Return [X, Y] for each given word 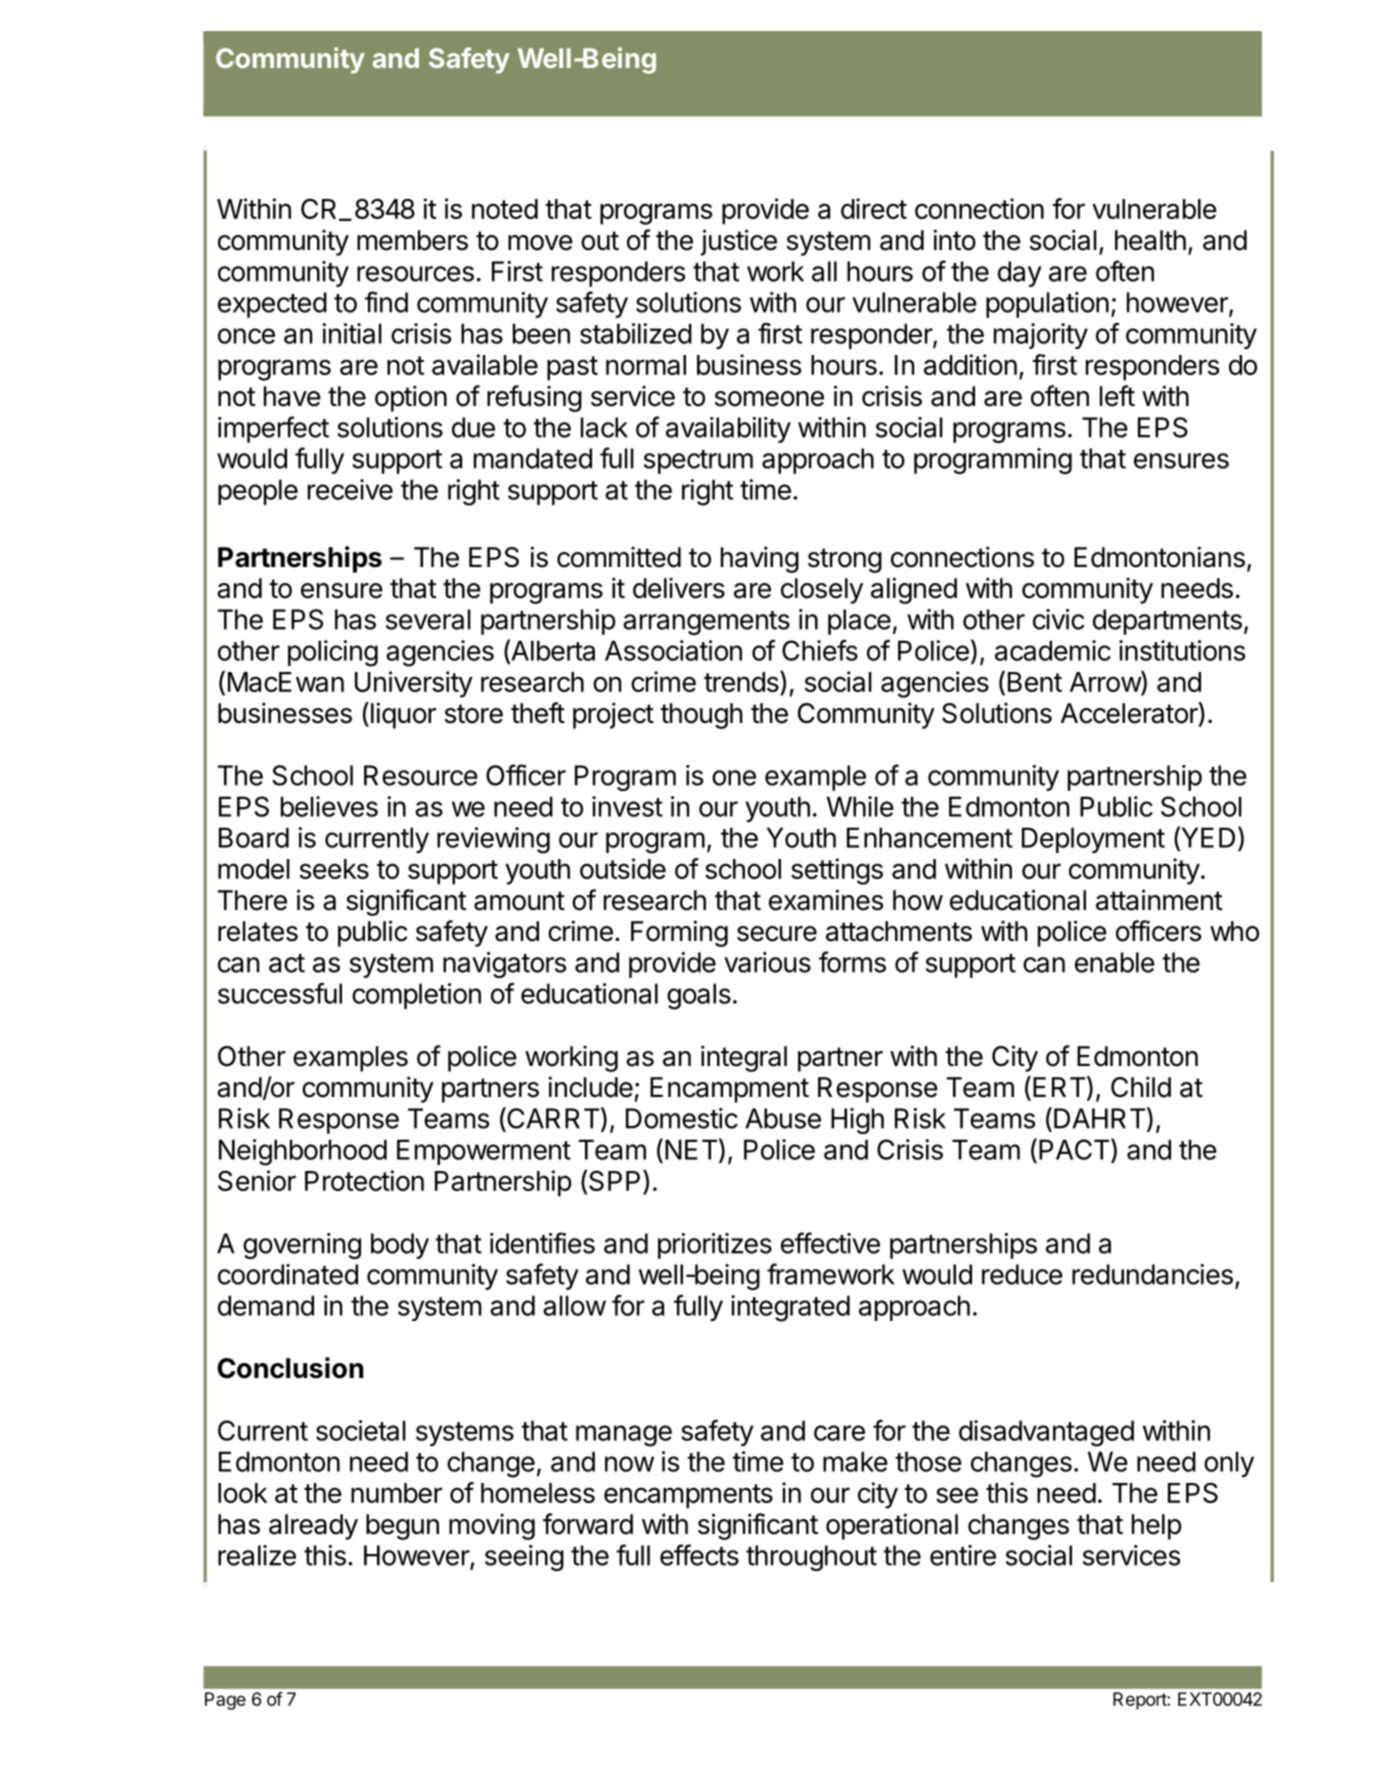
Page [225, 1701]
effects [699, 1555]
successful [280, 993]
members [412, 240]
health [1150, 240]
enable [1115, 962]
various [767, 962]
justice [739, 242]
